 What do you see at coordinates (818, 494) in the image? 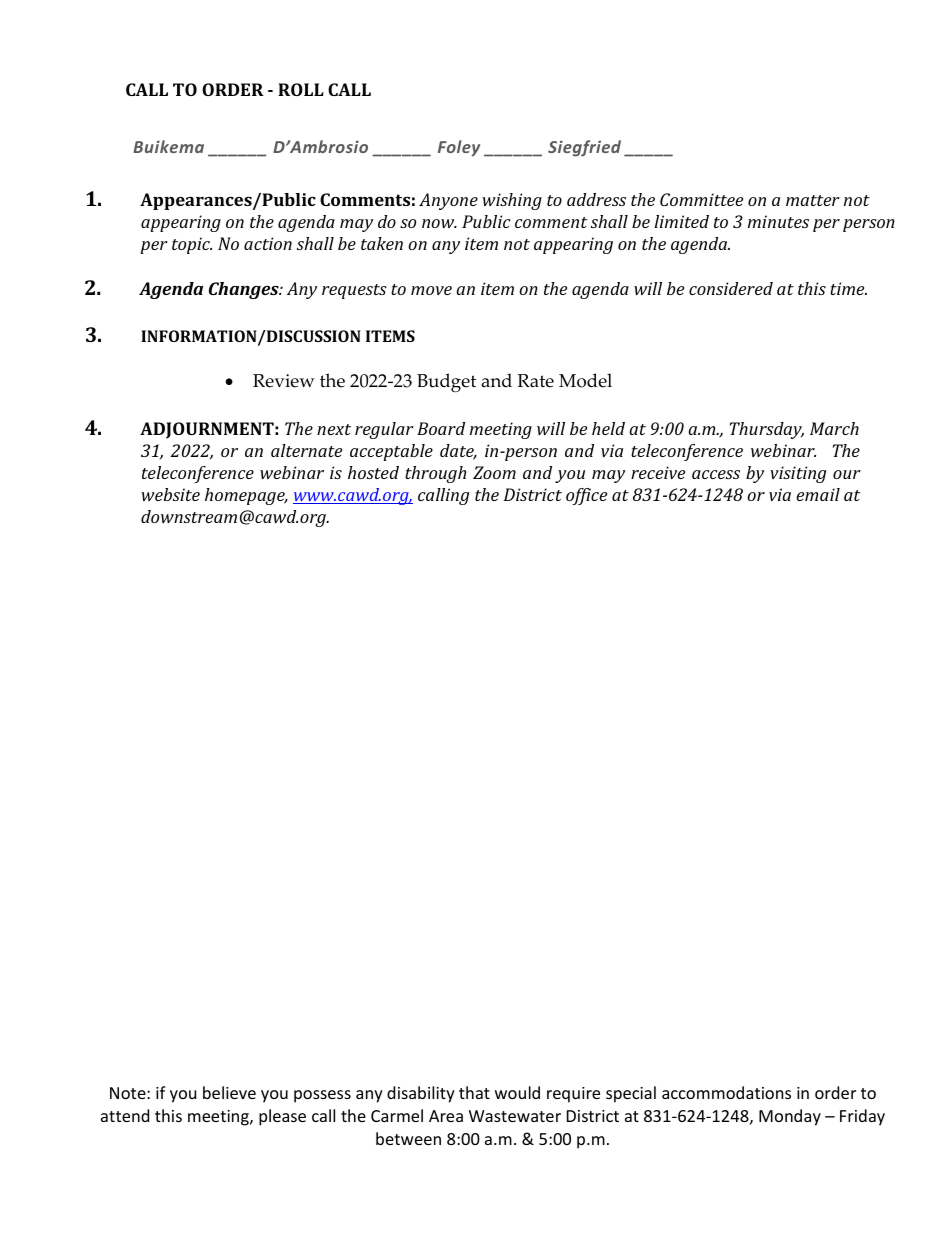
I see `email` at bounding box center [818, 494].
